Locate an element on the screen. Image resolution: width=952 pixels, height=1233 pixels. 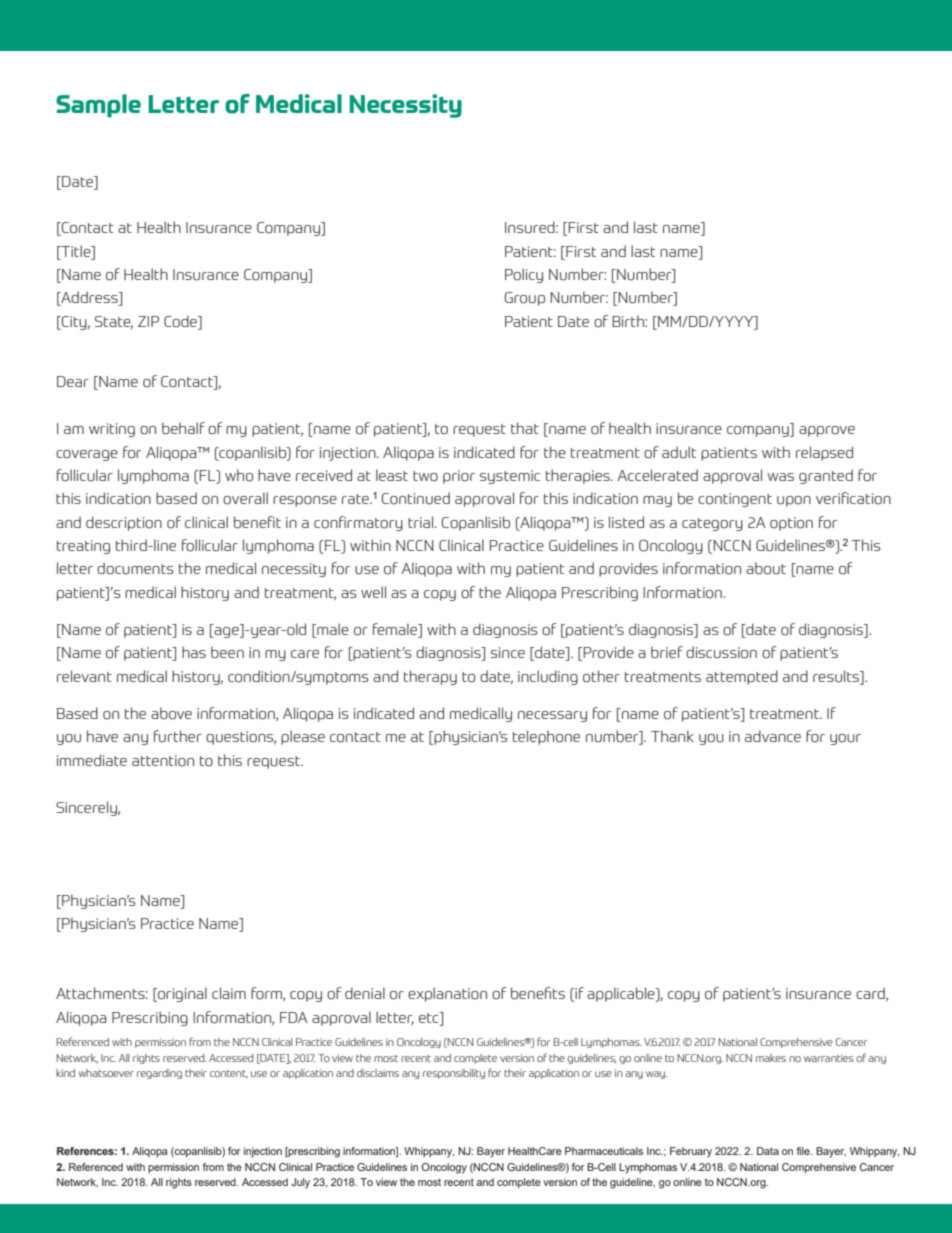
Group is located at coordinates (525, 299).
